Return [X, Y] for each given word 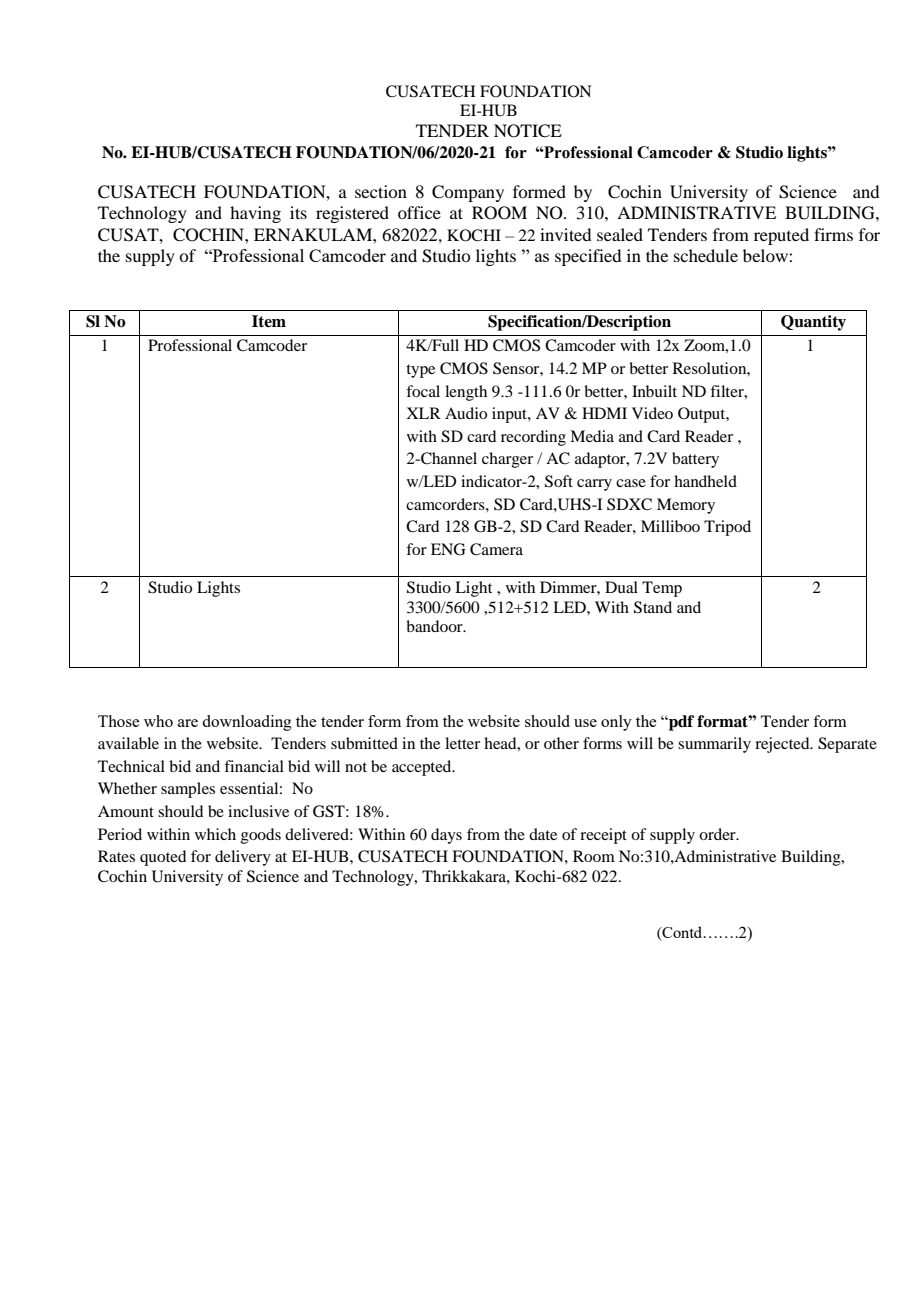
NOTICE [528, 131]
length [466, 393]
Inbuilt [654, 391]
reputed [781, 236]
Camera [496, 549]
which [215, 834]
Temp [662, 589]
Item [269, 321]
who [158, 721]
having [255, 214]
